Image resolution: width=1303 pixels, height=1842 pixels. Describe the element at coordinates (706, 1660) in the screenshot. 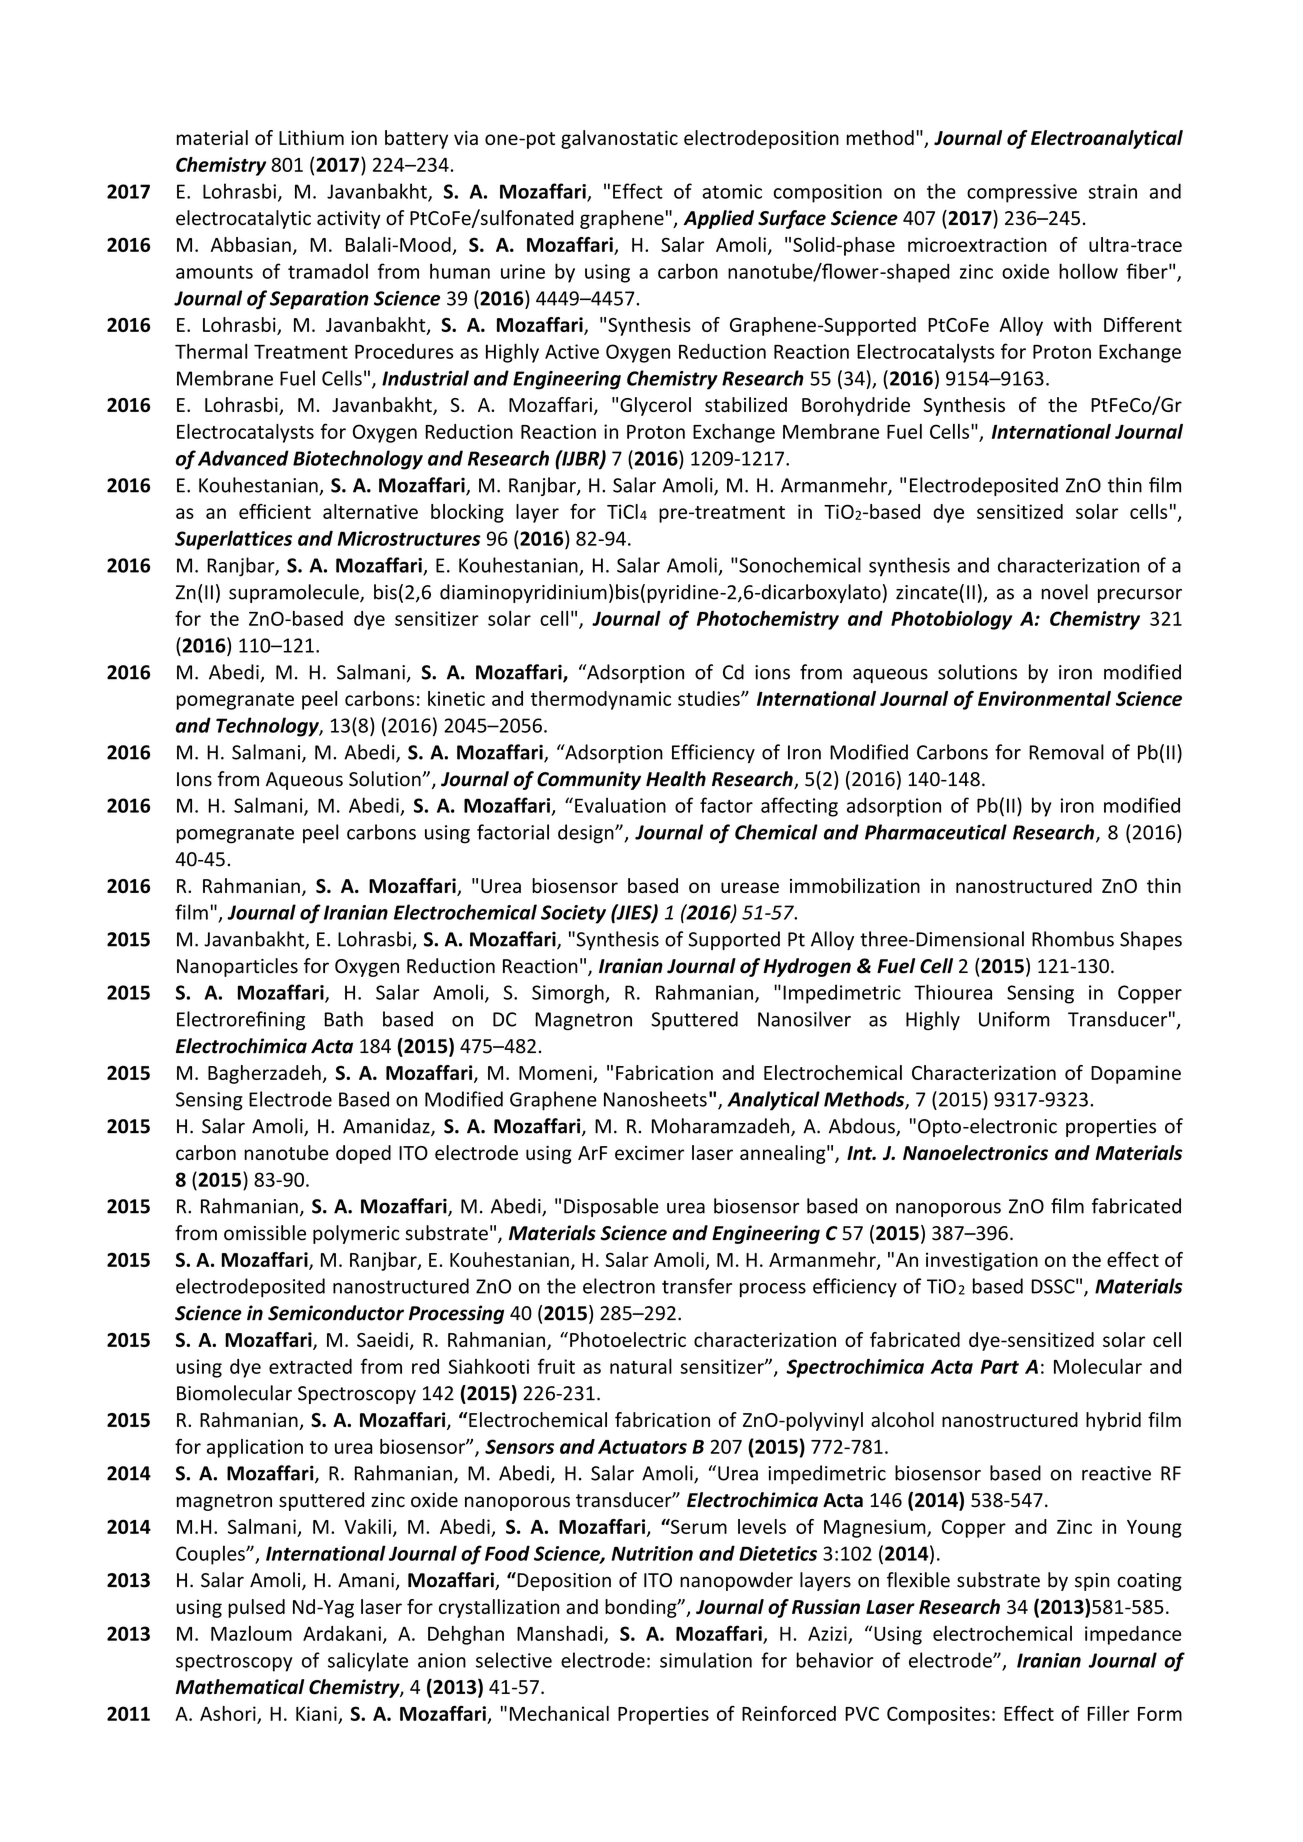

I see `simulation` at that location.
